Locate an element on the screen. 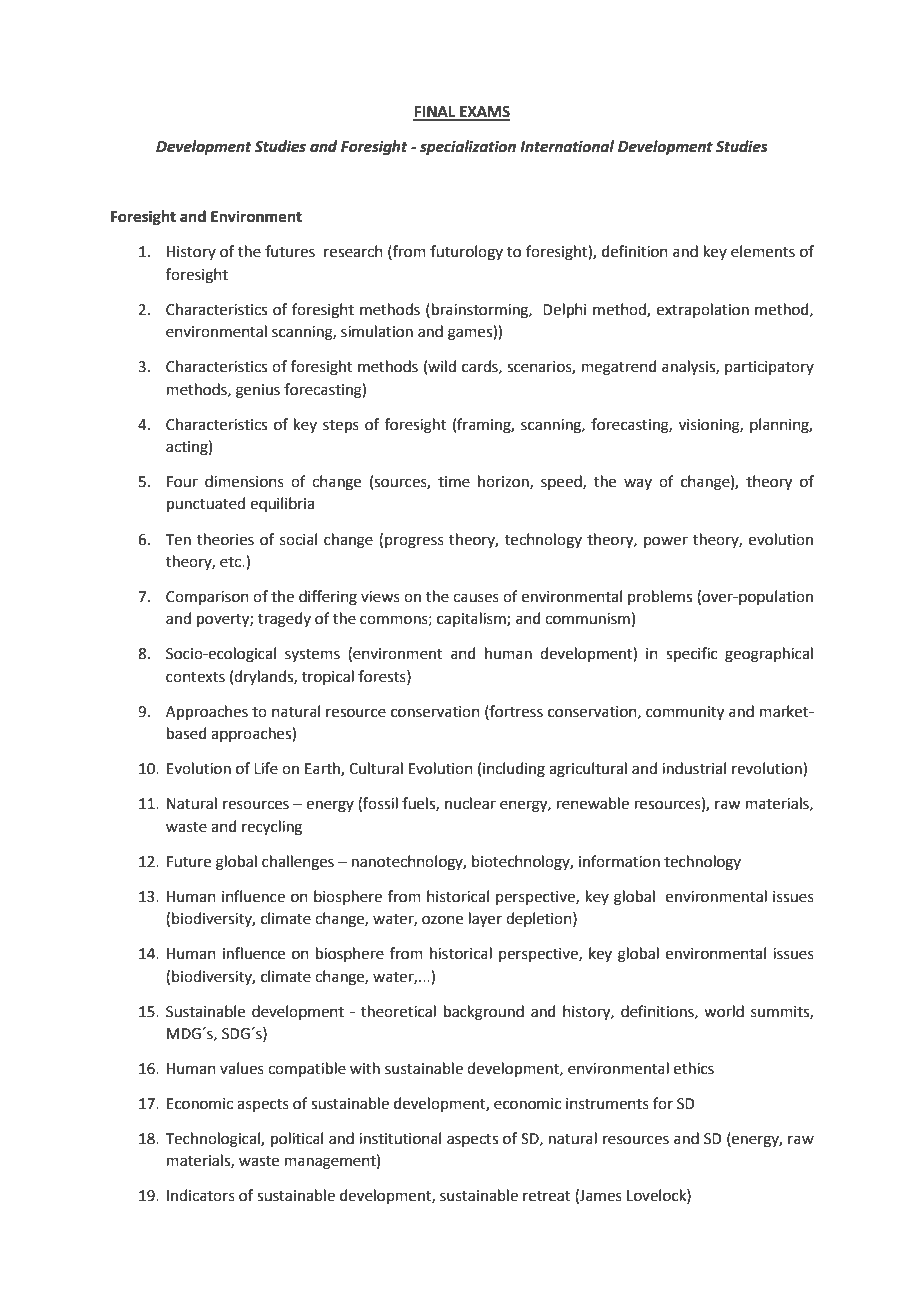 This screenshot has height=1308, width=924. causes is located at coordinates (476, 598).
